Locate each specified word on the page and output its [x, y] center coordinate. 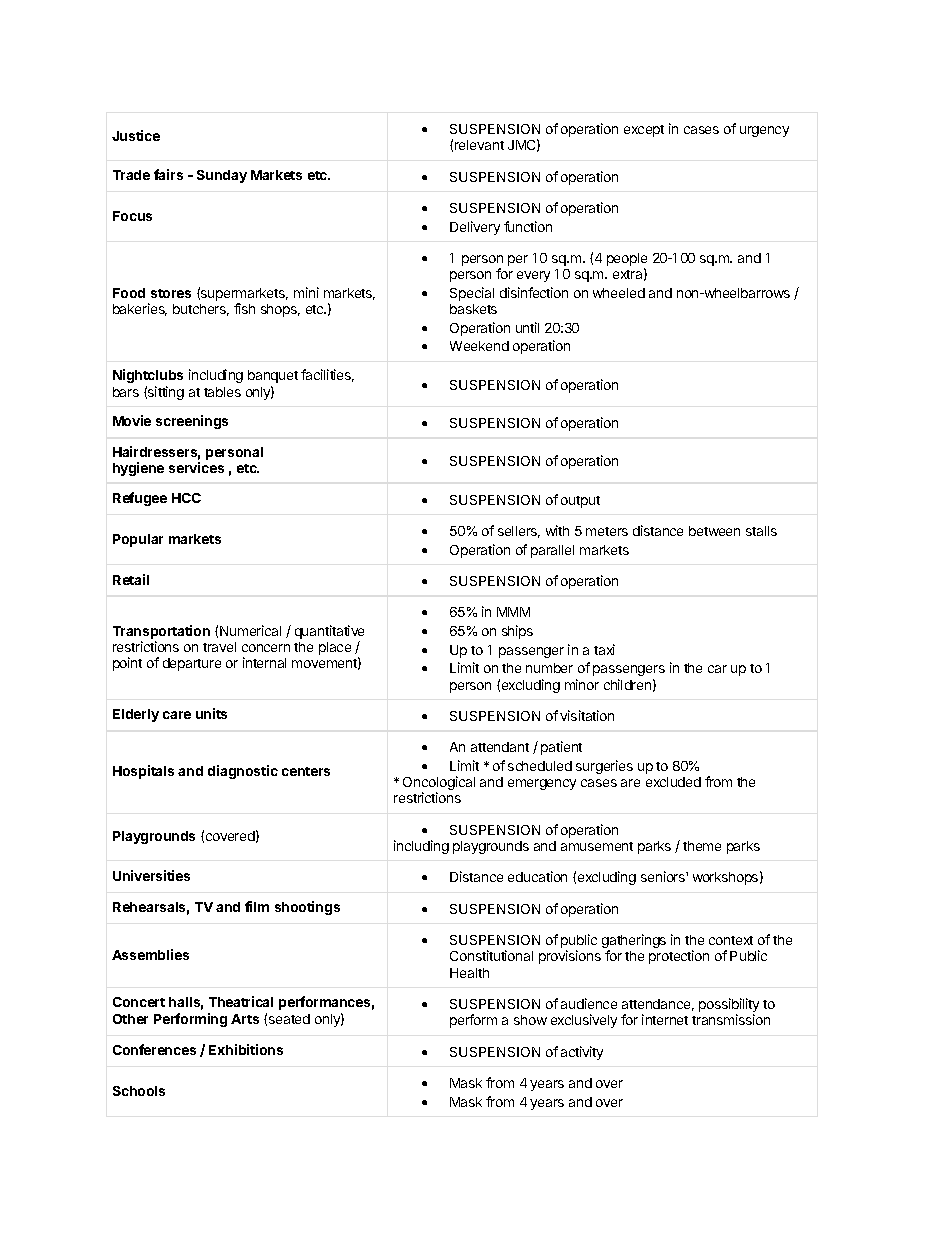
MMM [513, 612]
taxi [604, 649]
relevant [479, 145]
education [537, 876]
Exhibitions [246, 1049]
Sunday [222, 176]
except [644, 131]
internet [665, 1019]
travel [219, 647]
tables [222, 392]
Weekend [479, 346]
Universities [151, 875]
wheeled [619, 293]
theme [702, 846]
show [530, 1020]
